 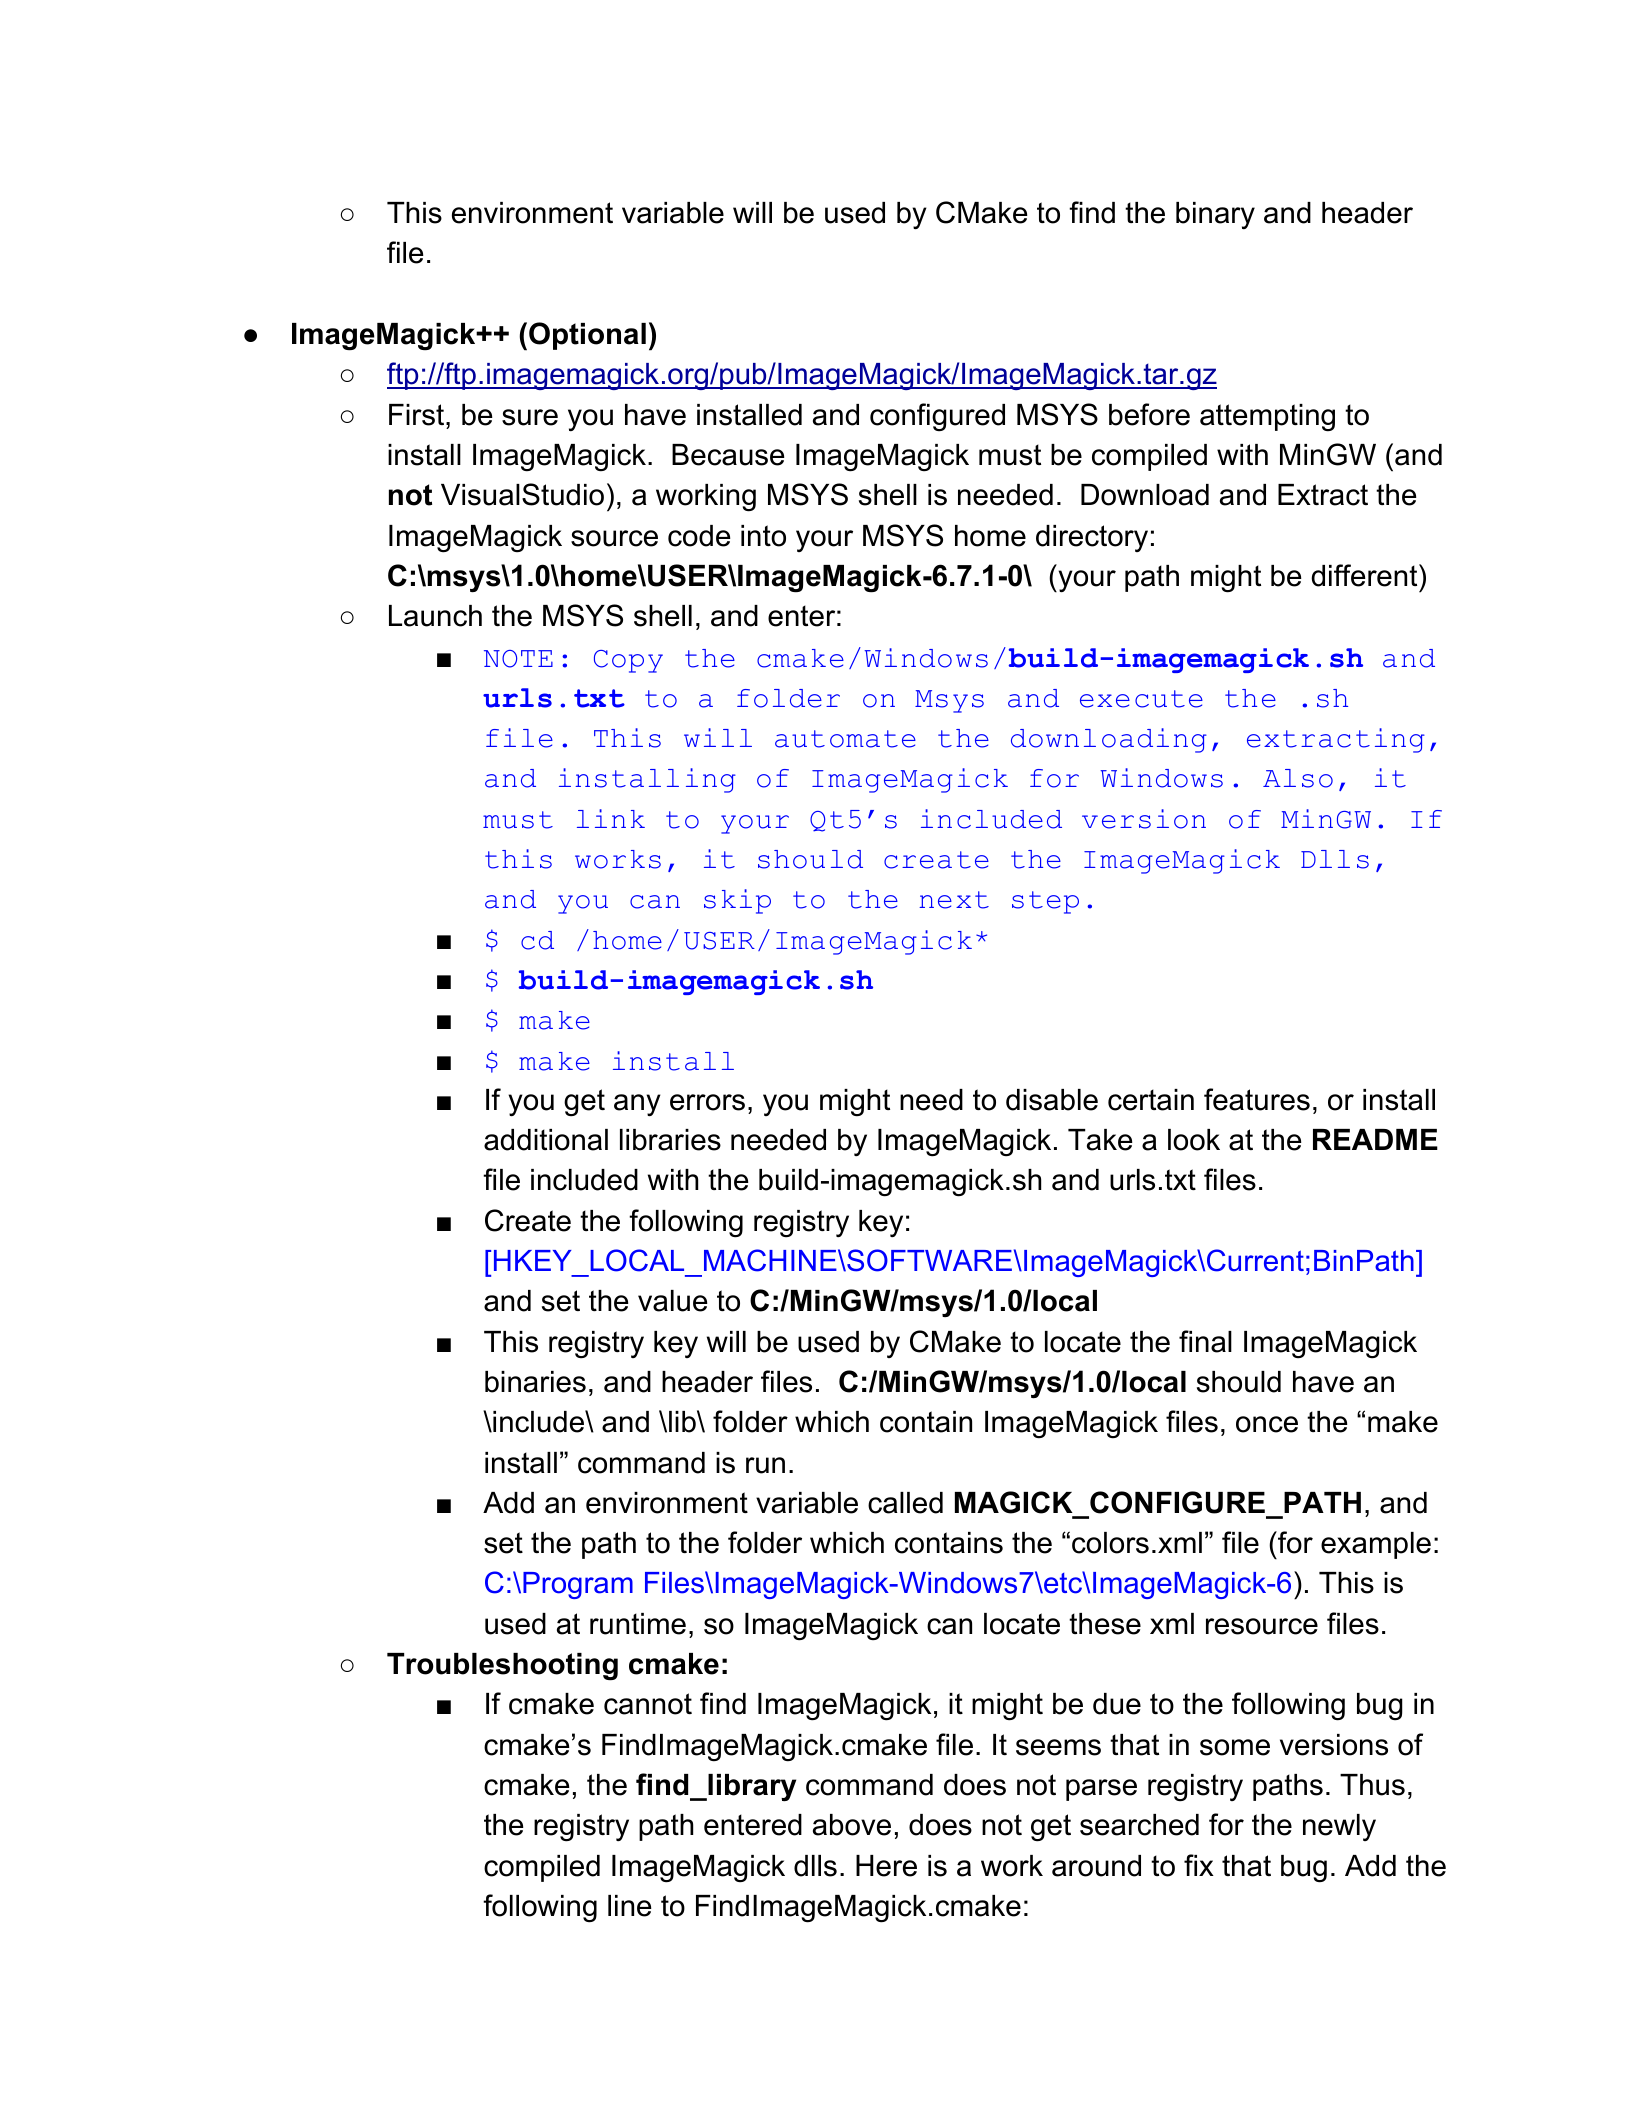 I want to click on additional, so click(x=546, y=1140).
